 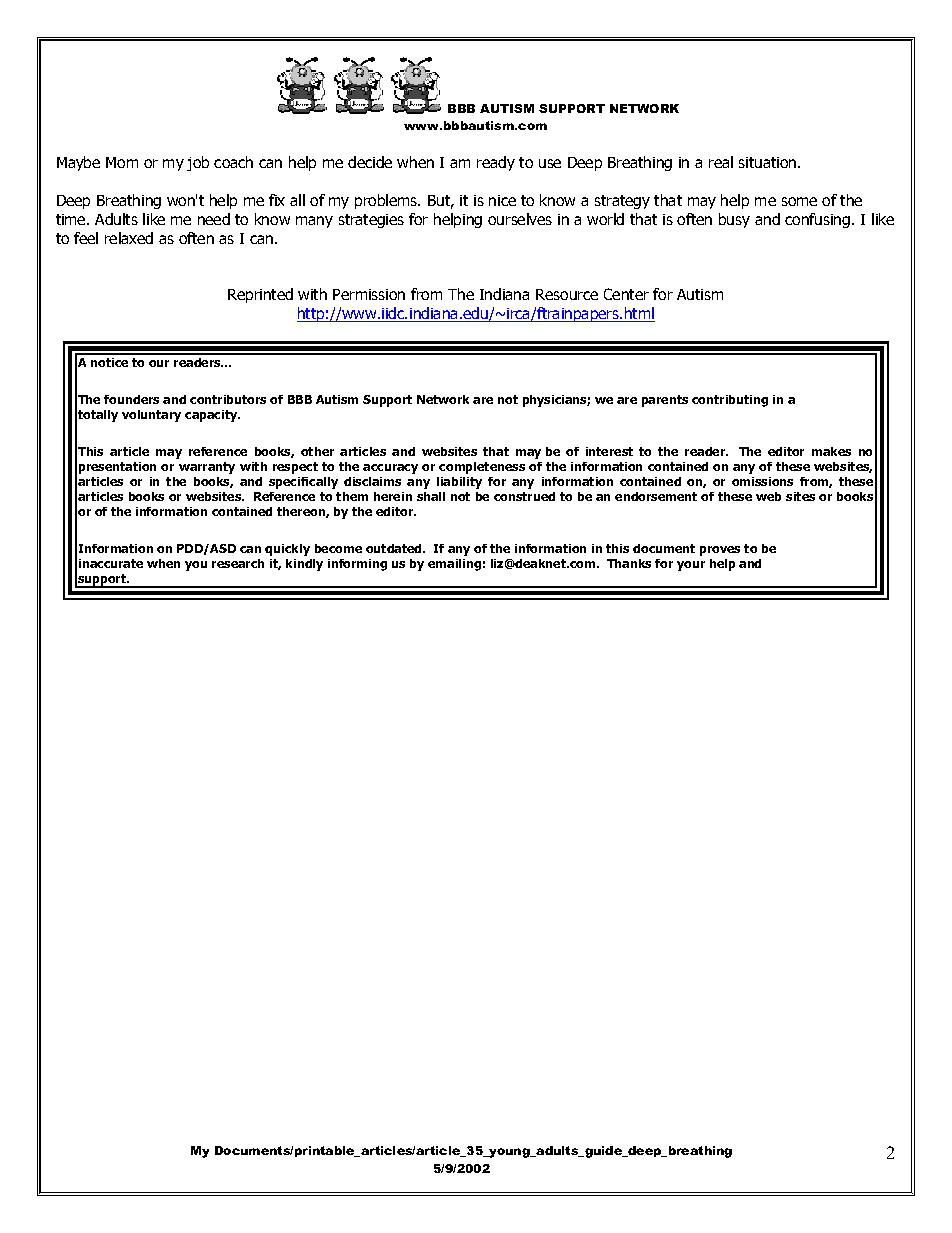 What do you see at coordinates (496, 163) in the document?
I see `ready` at bounding box center [496, 163].
